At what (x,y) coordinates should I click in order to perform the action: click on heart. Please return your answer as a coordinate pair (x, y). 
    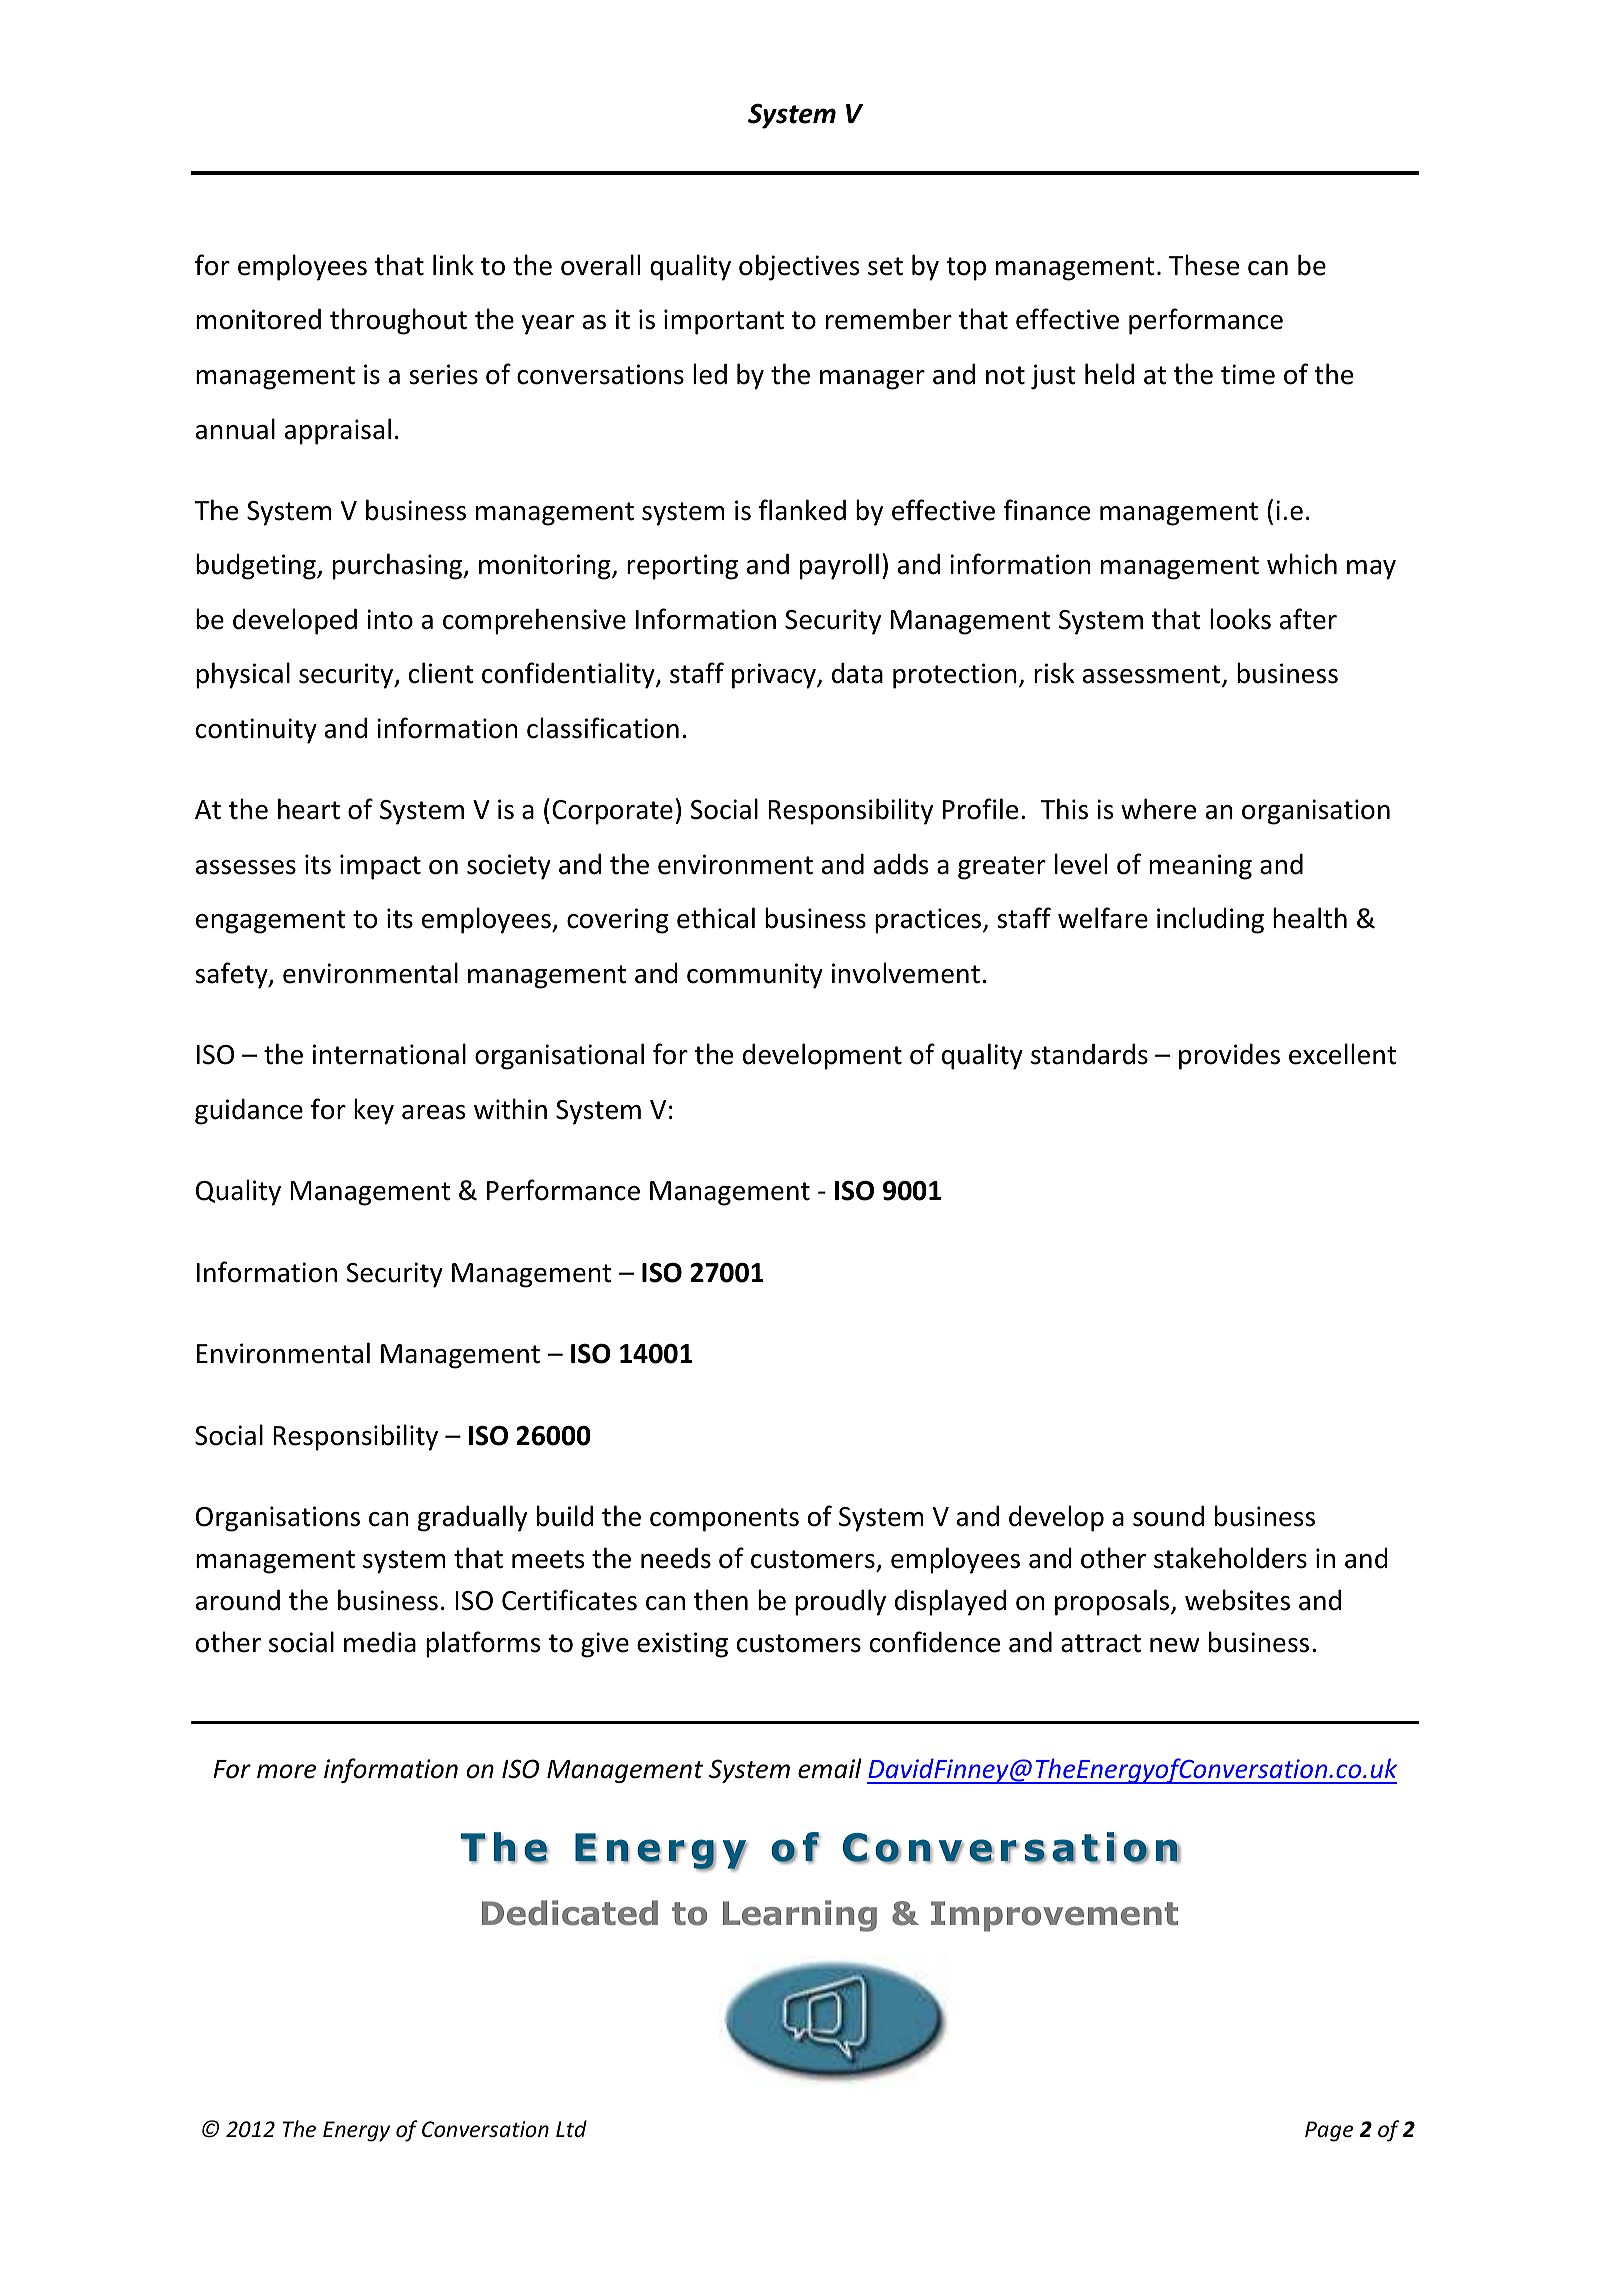
    Looking at the image, I should click on (309, 809).
